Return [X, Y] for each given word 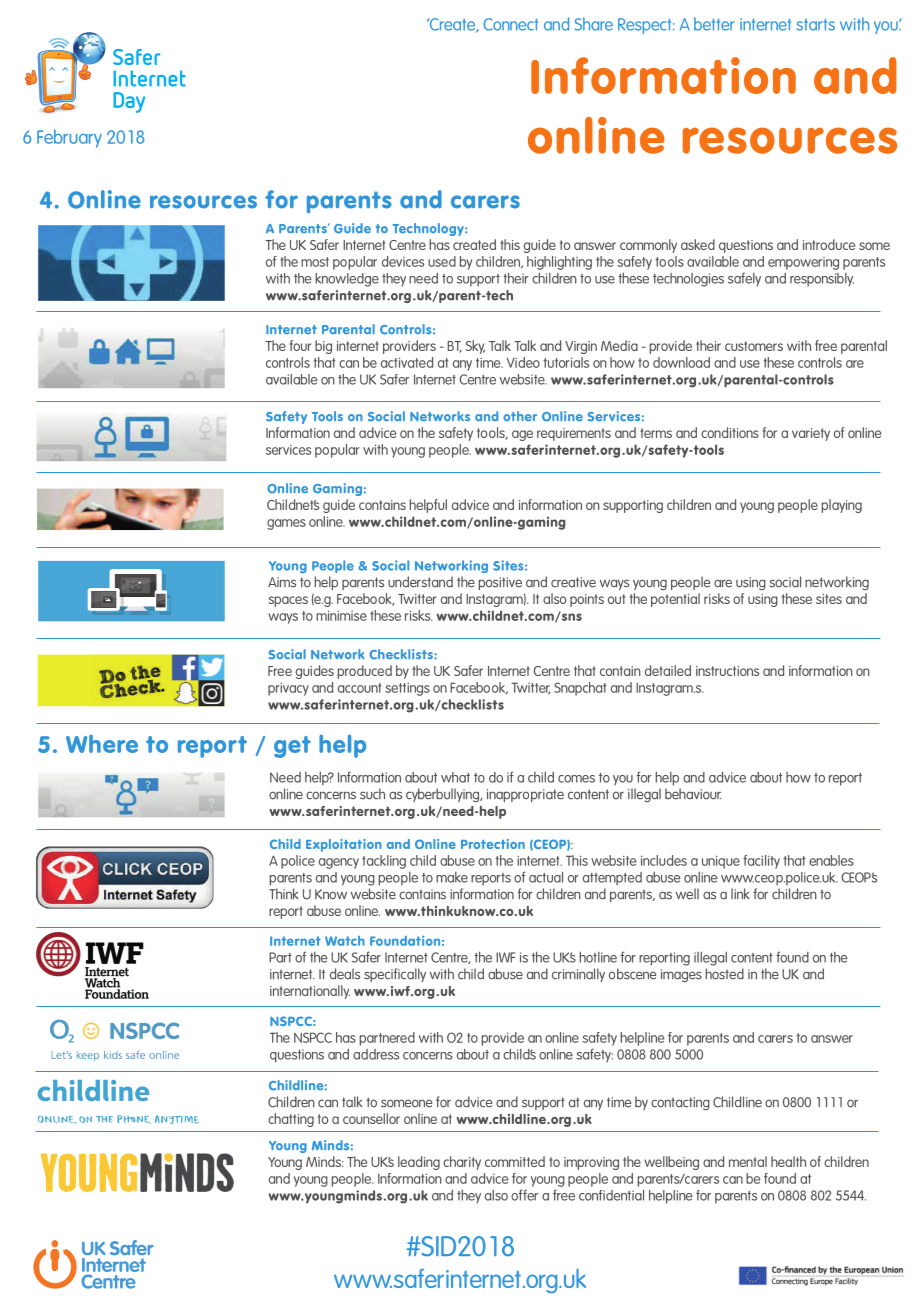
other [520, 416]
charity [462, 1163]
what [455, 777]
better [714, 24]
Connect [510, 24]
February [69, 138]
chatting [291, 1120]
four [300, 345]
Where [102, 744]
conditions [730, 432]
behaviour [693, 794]
